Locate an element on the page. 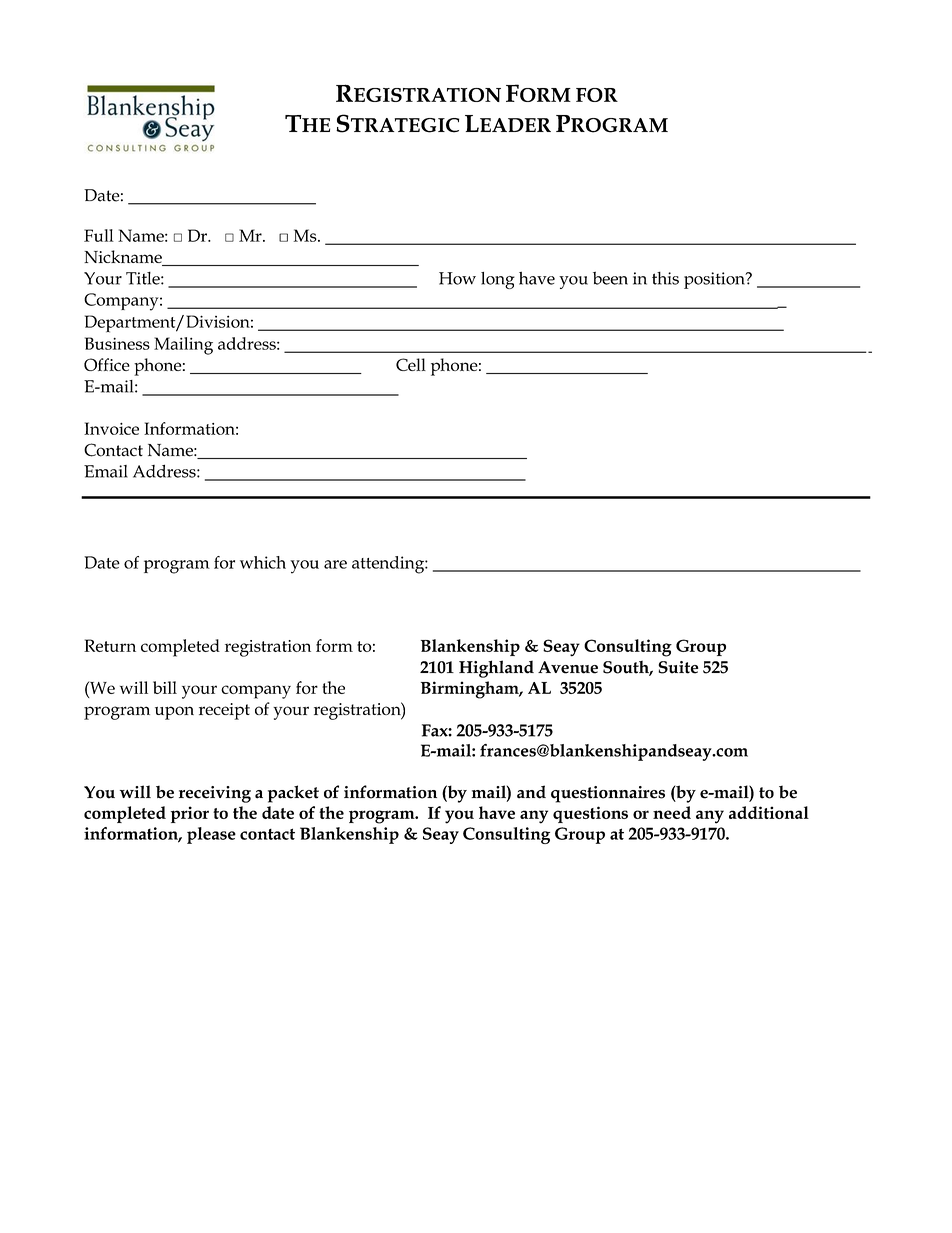 This page has width=952, height=1233. which is located at coordinates (263, 562).
